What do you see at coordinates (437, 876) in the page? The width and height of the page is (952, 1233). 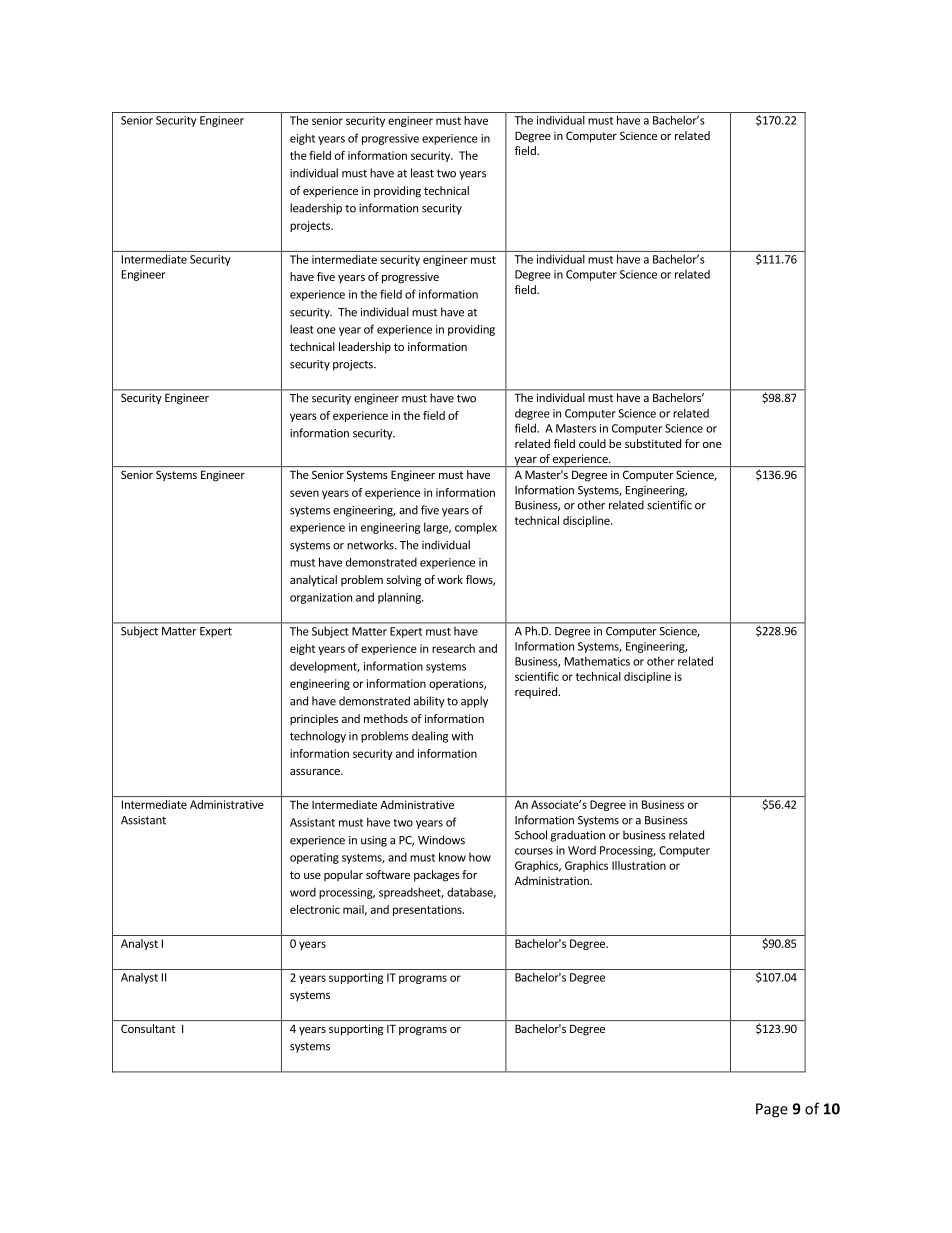 I see `packages` at bounding box center [437, 876].
